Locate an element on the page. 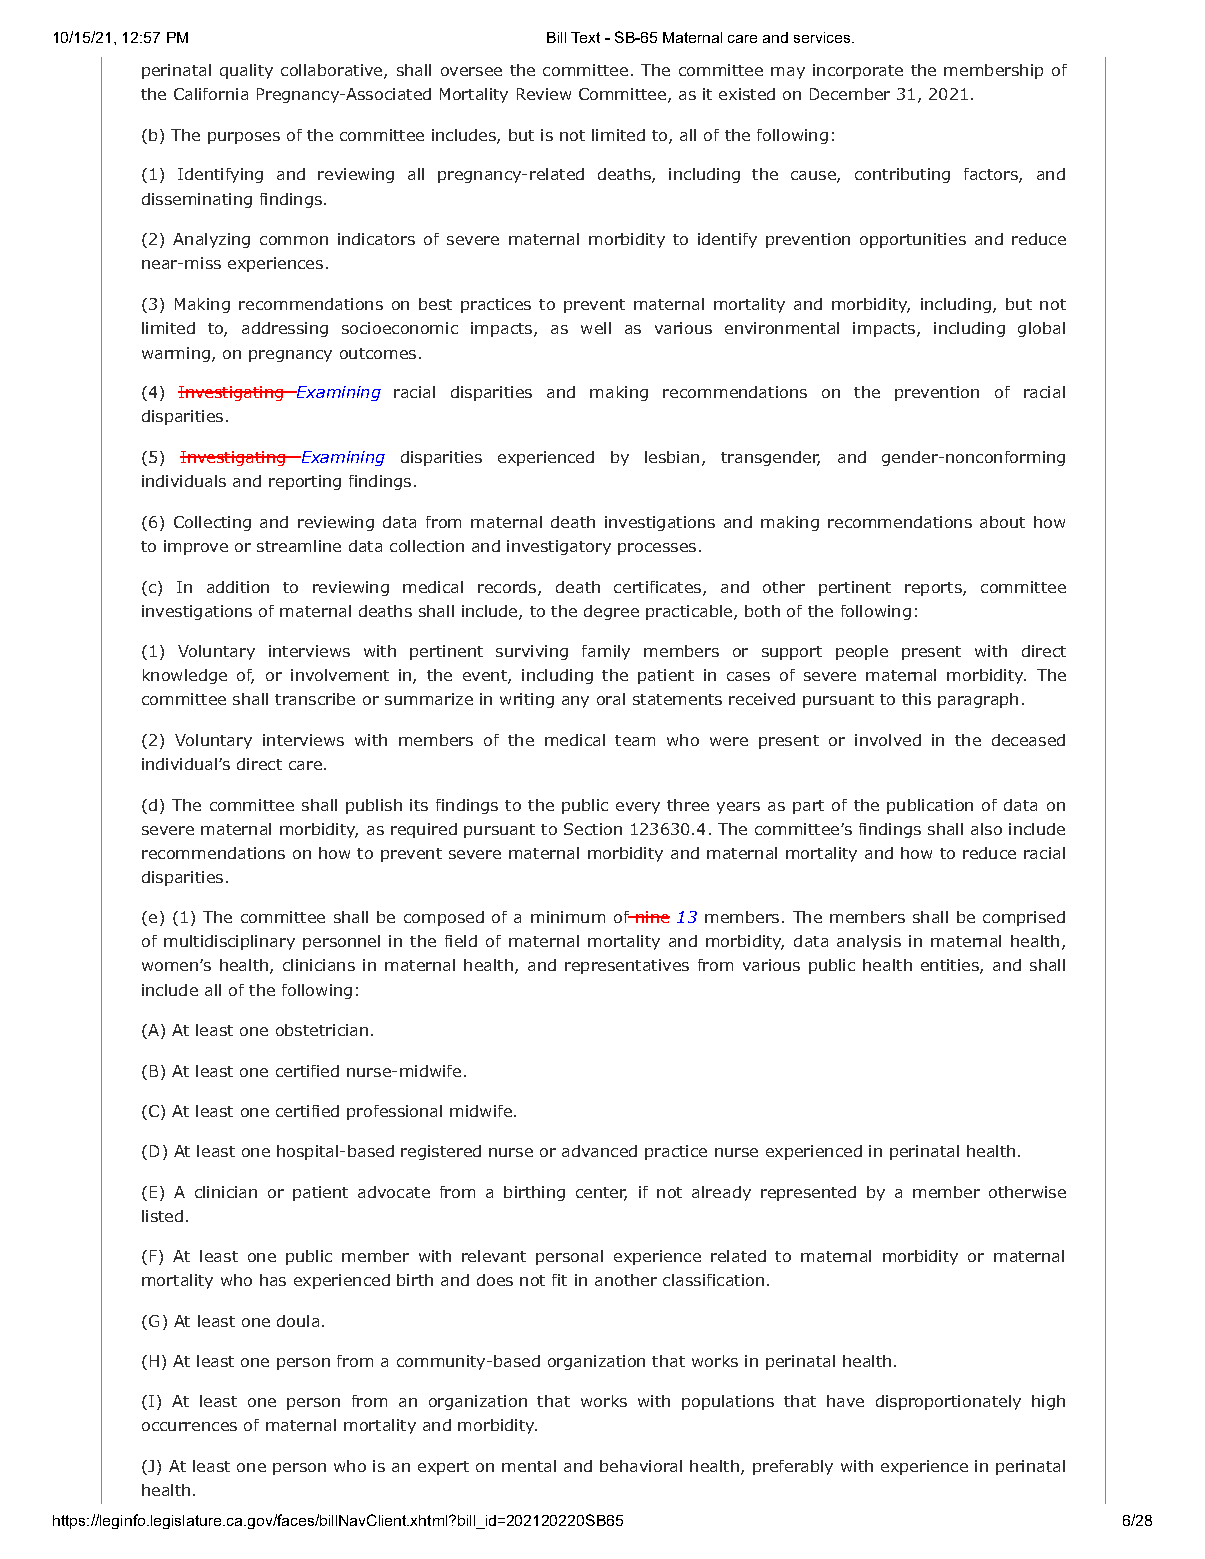 The height and width of the document is (1559, 1205). incorporate is located at coordinates (858, 71).
